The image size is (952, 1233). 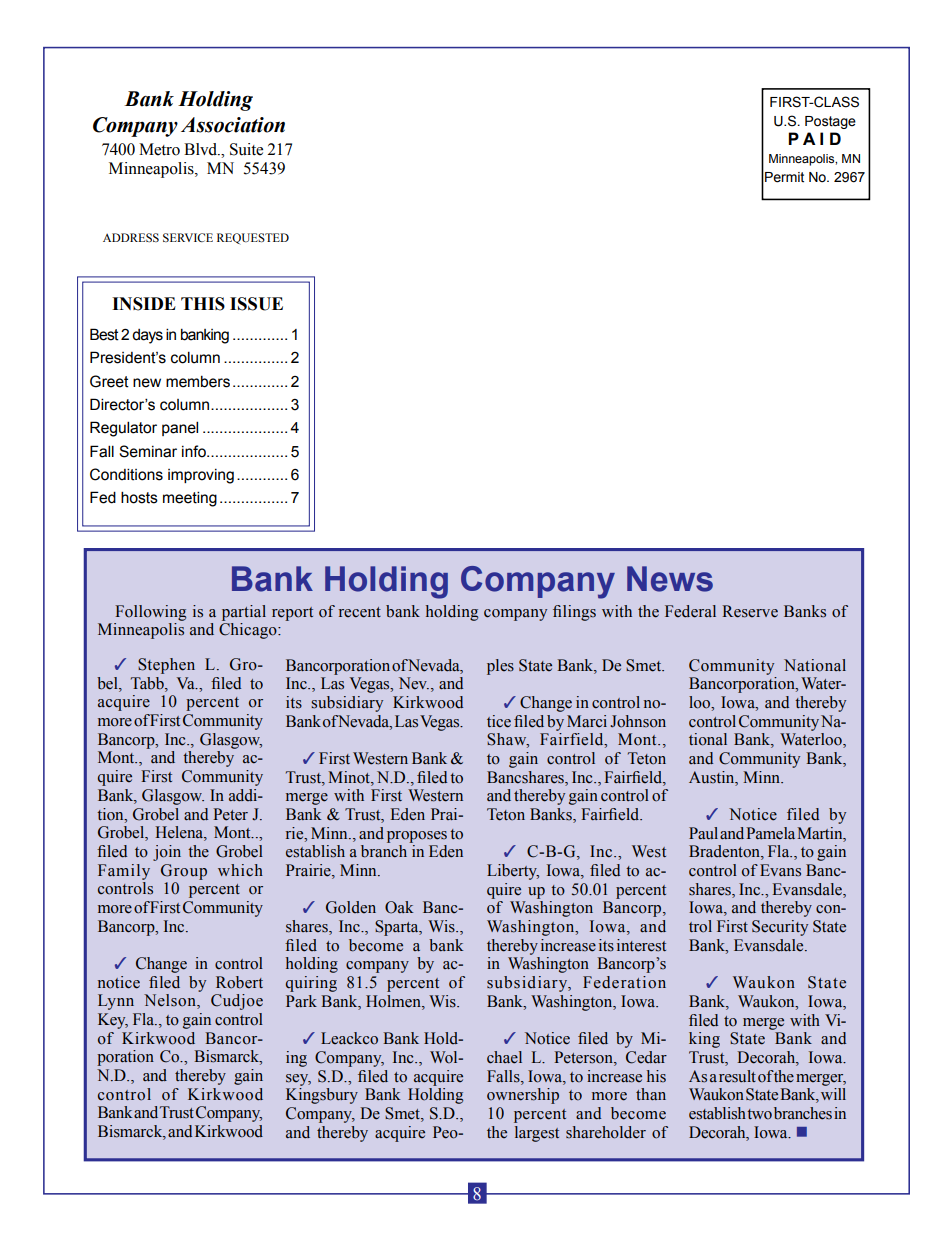 What do you see at coordinates (246, 149) in the screenshot?
I see `Suite` at bounding box center [246, 149].
